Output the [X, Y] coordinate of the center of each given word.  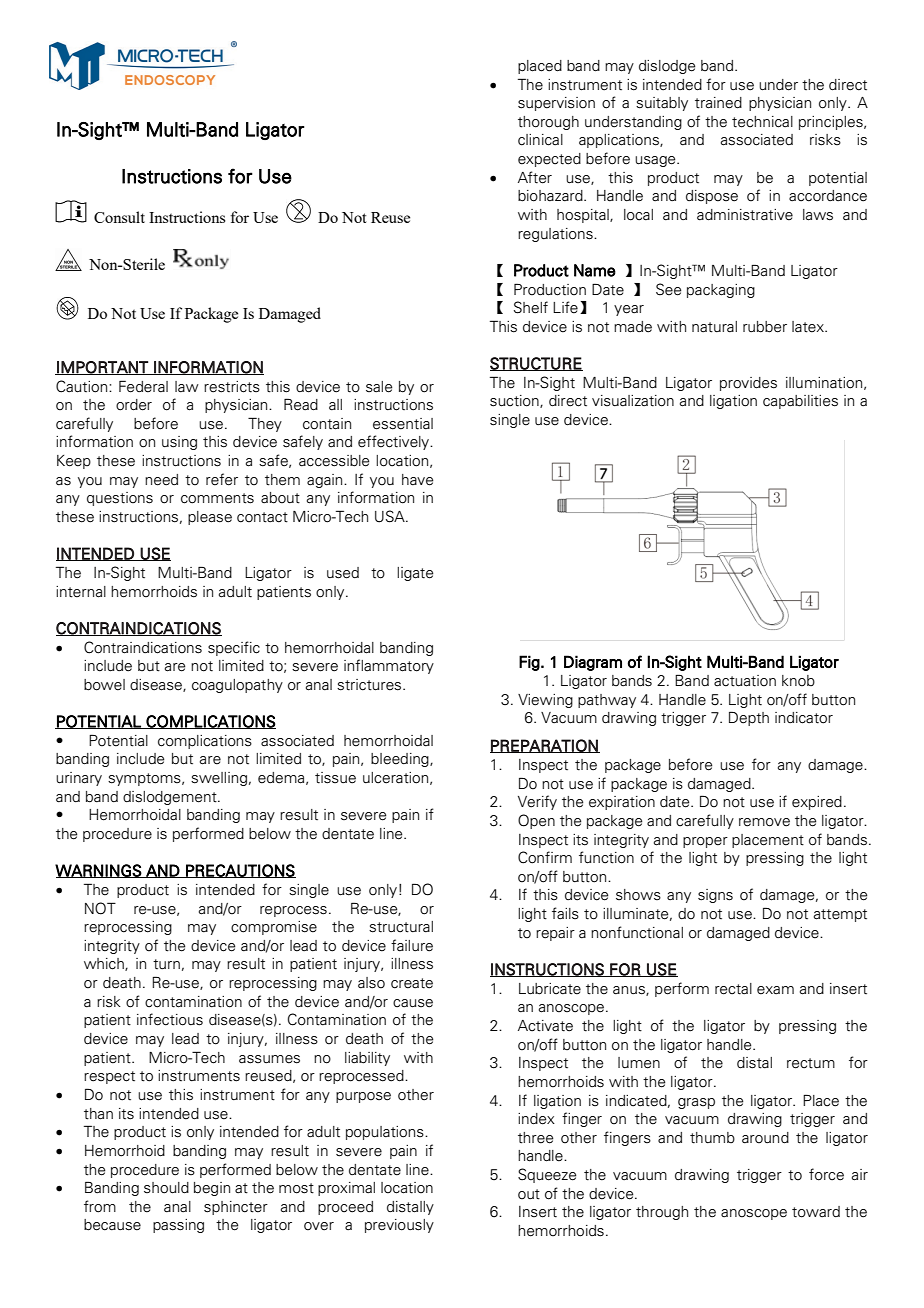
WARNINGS [99, 871]
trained [718, 103]
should [166, 1188]
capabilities [800, 402]
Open [536, 821]
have [417, 480]
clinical [540, 140]
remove [764, 822]
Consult [119, 217]
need [161, 480]
